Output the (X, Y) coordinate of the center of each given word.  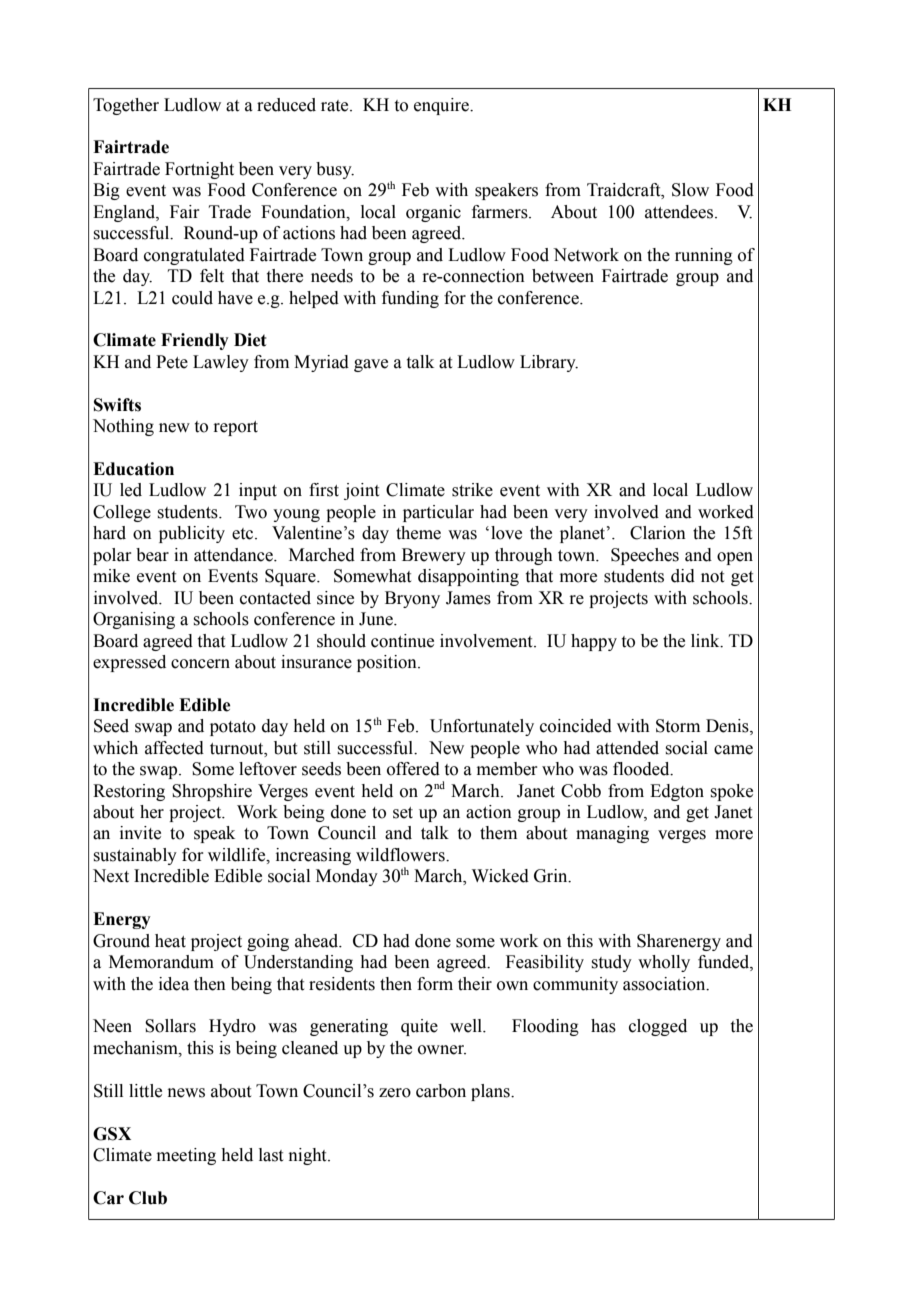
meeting (186, 1156)
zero (395, 1093)
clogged (658, 1027)
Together (126, 106)
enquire (442, 106)
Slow (690, 190)
